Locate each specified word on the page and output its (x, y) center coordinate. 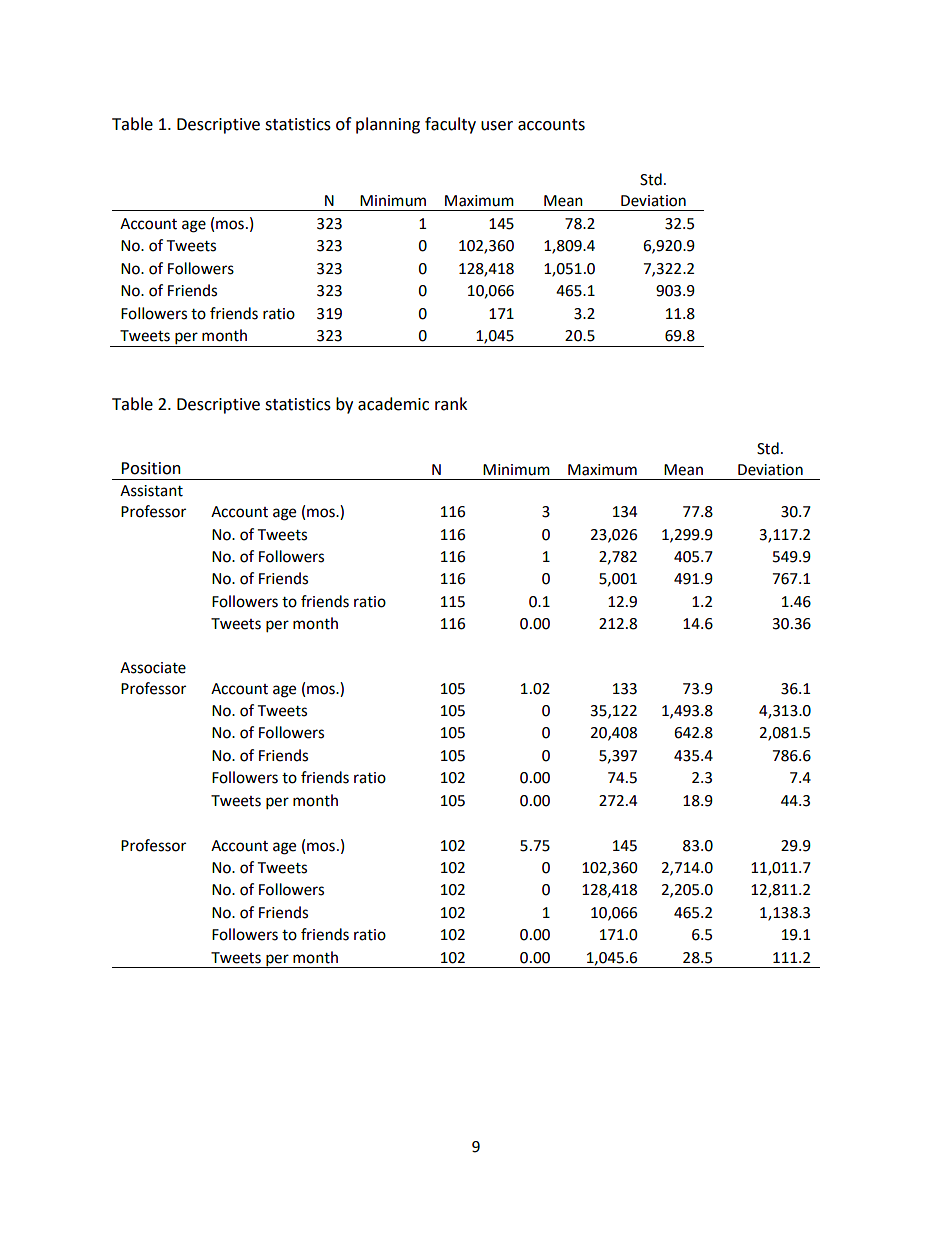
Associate (153, 668)
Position (151, 468)
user (497, 126)
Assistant (151, 491)
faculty (450, 125)
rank (451, 404)
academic (393, 404)
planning (388, 125)
